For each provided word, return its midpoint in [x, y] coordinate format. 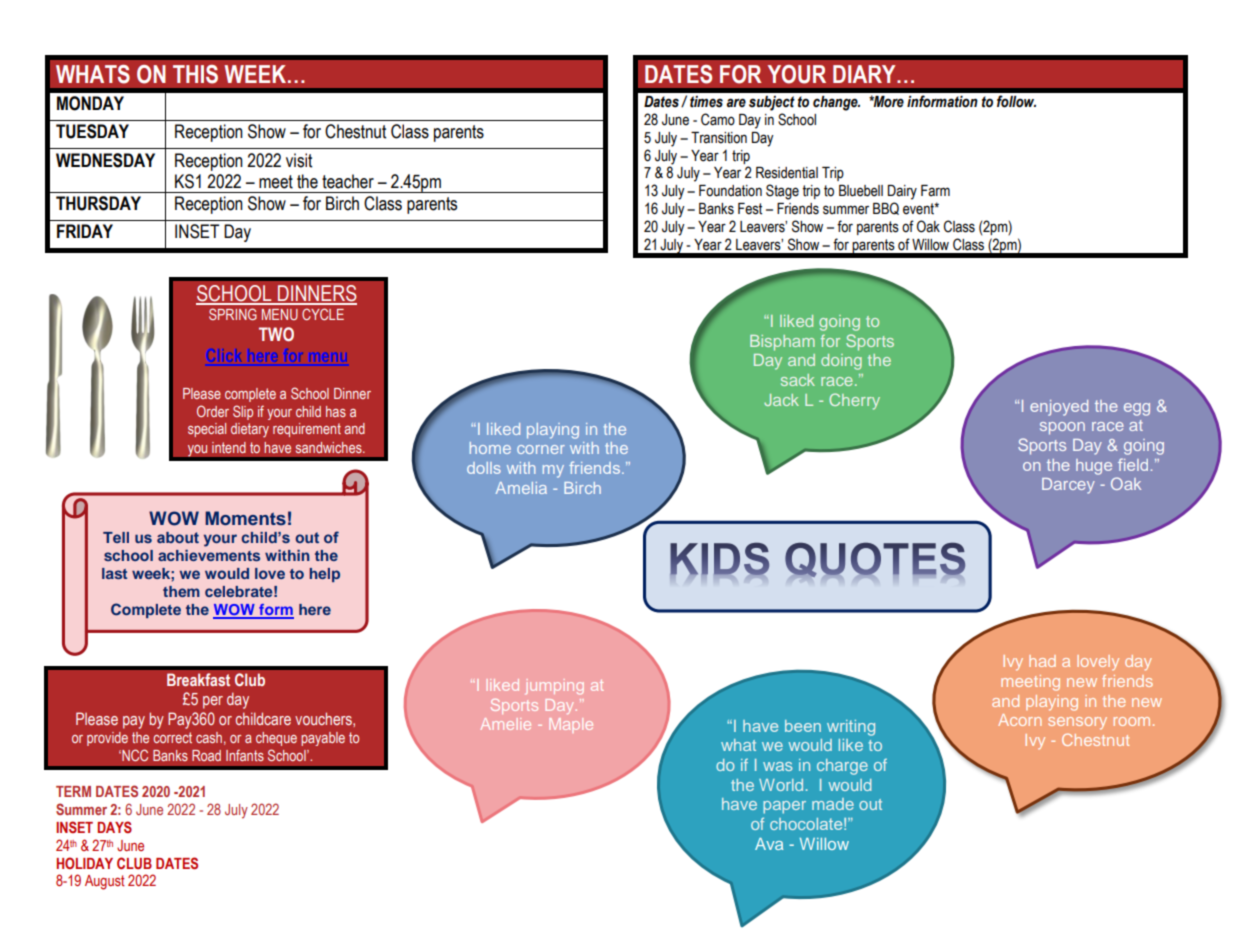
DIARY [865, 74]
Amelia [521, 488]
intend [229, 447]
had [1042, 661]
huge [1094, 467]
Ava [769, 844]
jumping [555, 686]
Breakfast [198, 679]
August [105, 882]
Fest [750, 209]
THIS [195, 74]
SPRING [233, 314]
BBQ [886, 208]
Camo [718, 119]
